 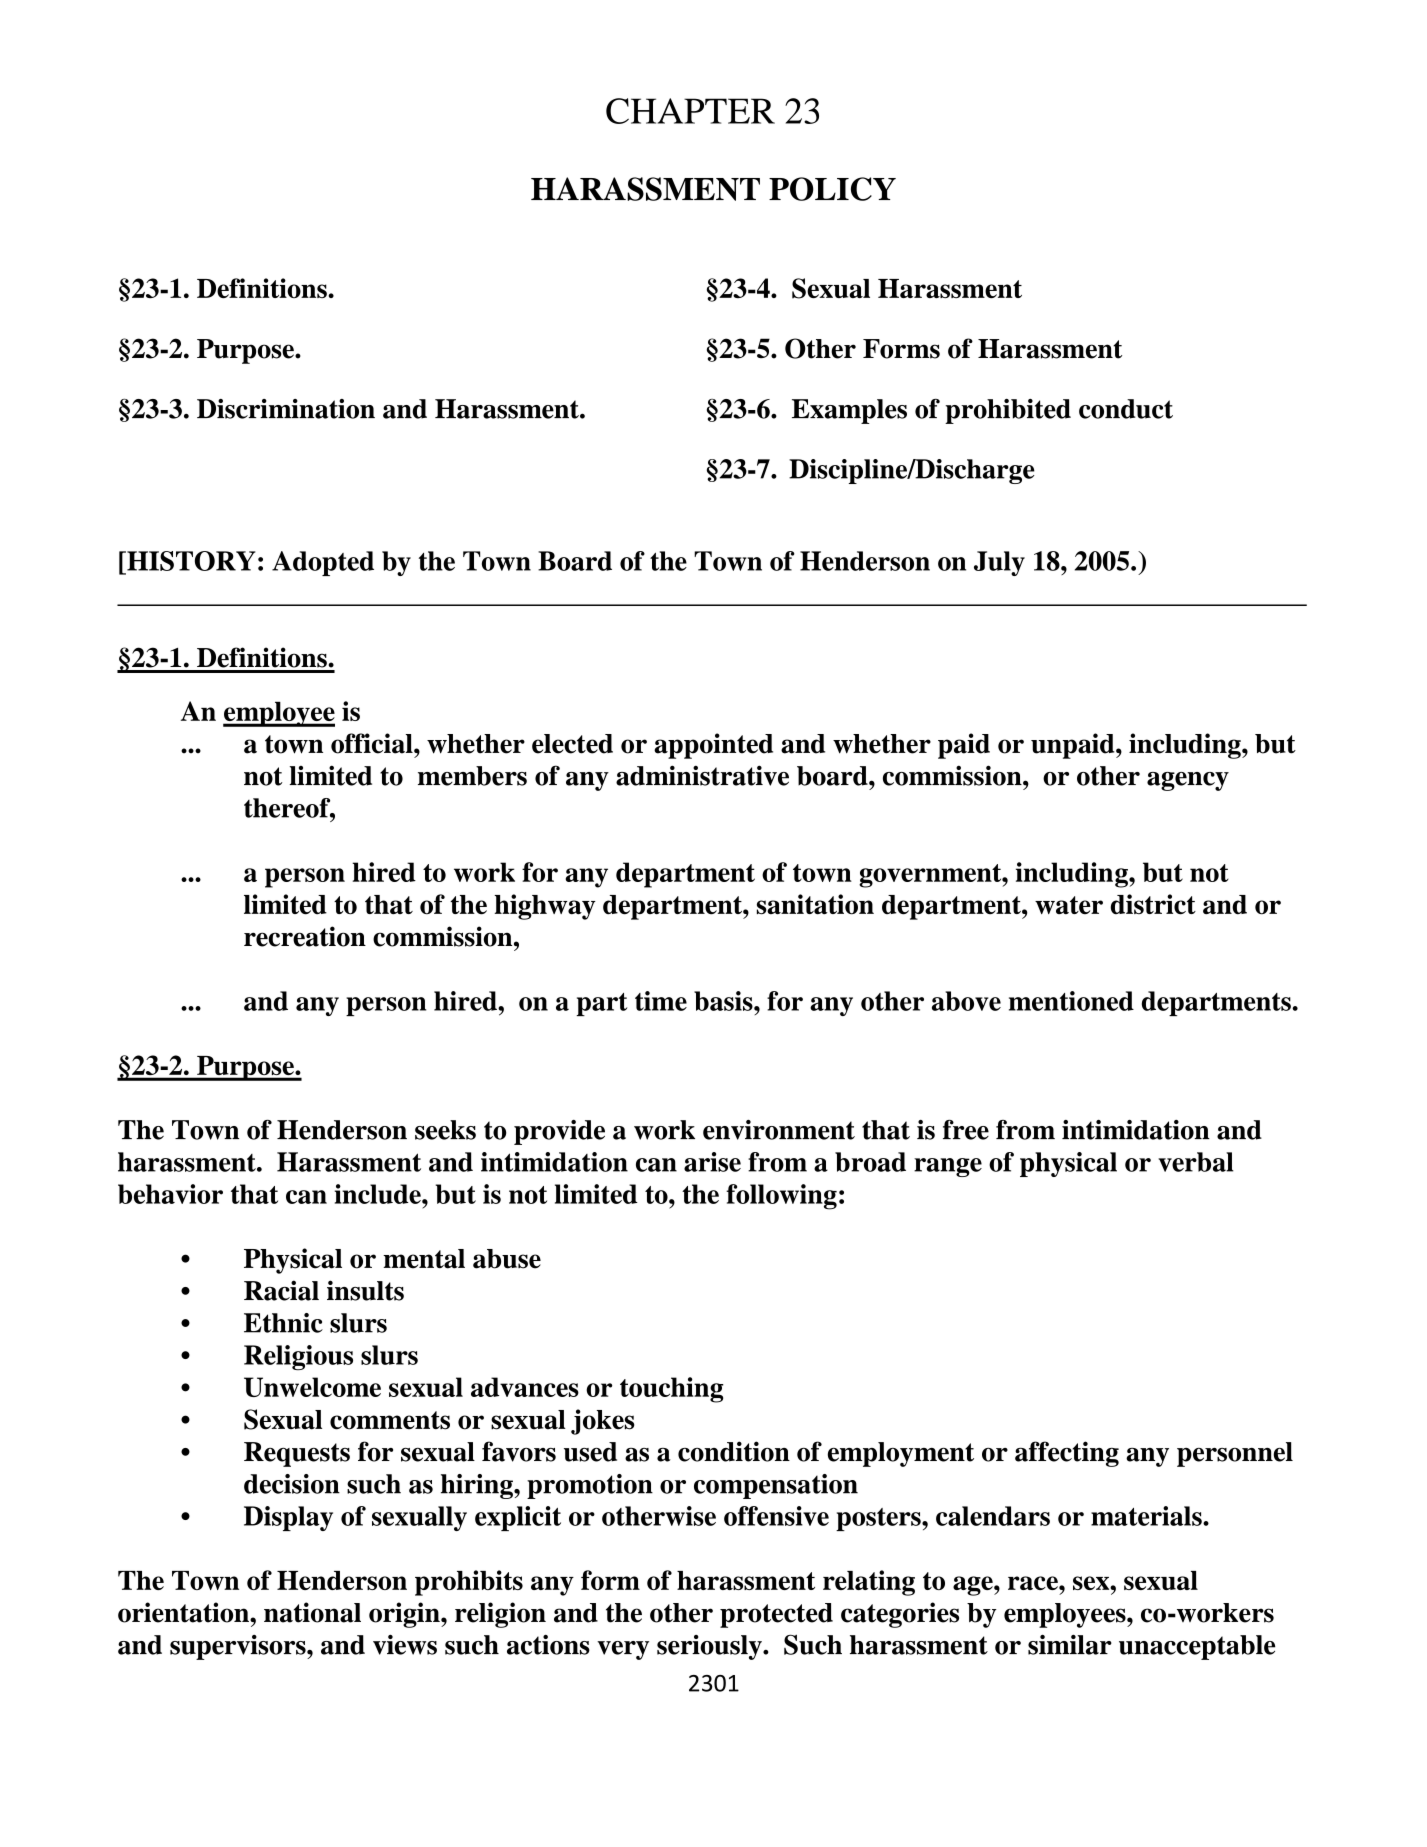 I want to click on CHAPTER, so click(x=690, y=111).
